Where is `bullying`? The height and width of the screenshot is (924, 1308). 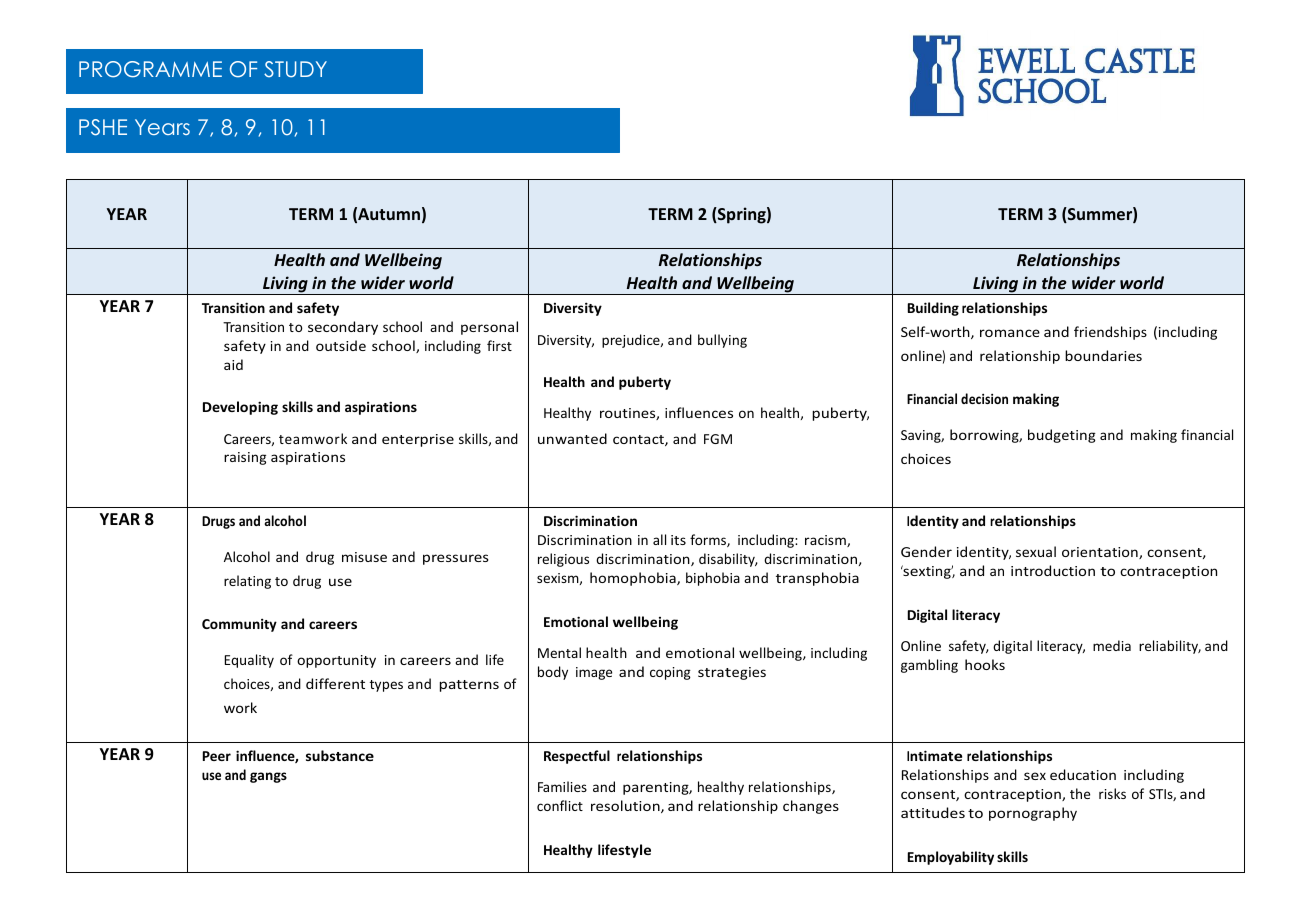
bullying is located at coordinates (722, 341).
